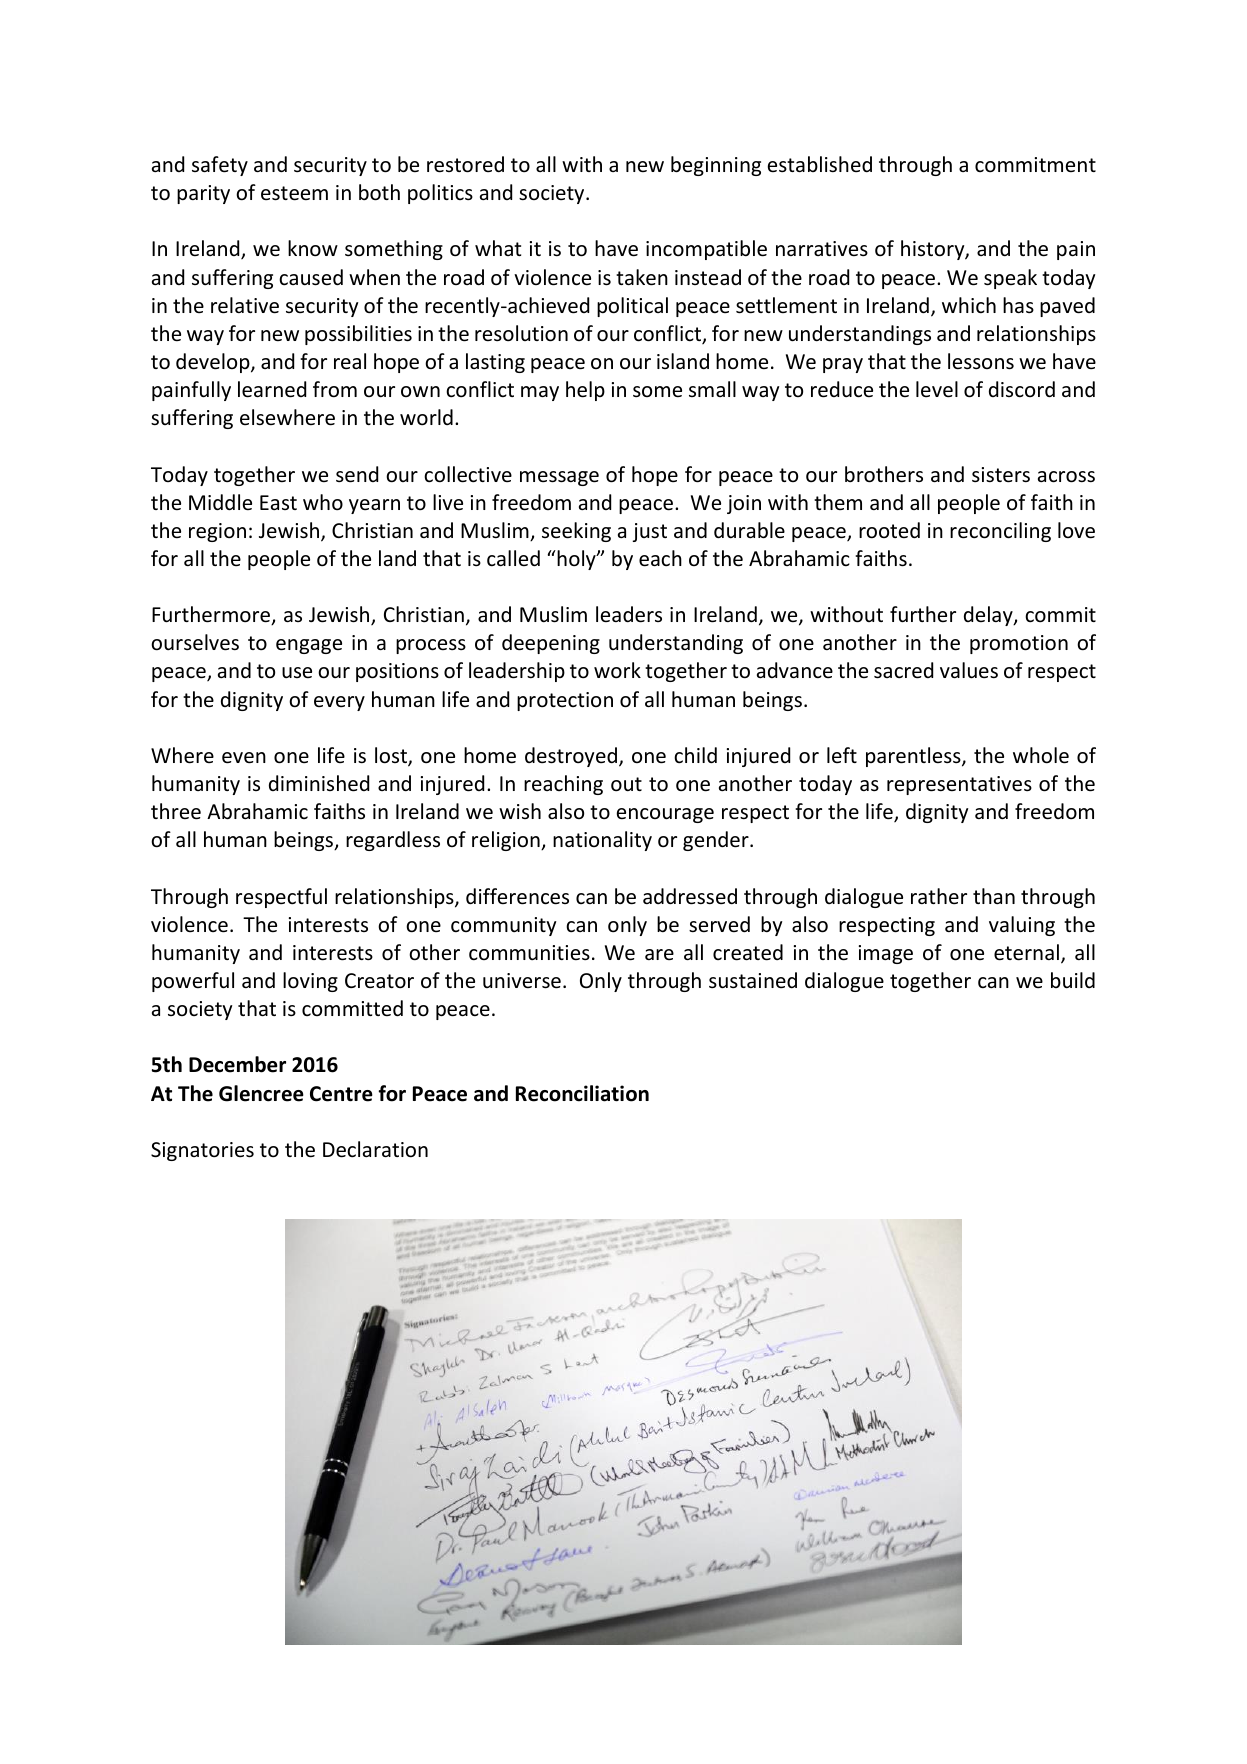 The height and width of the screenshot is (1764, 1247). Describe the element at coordinates (1073, 980) in the screenshot. I see `build` at that location.
